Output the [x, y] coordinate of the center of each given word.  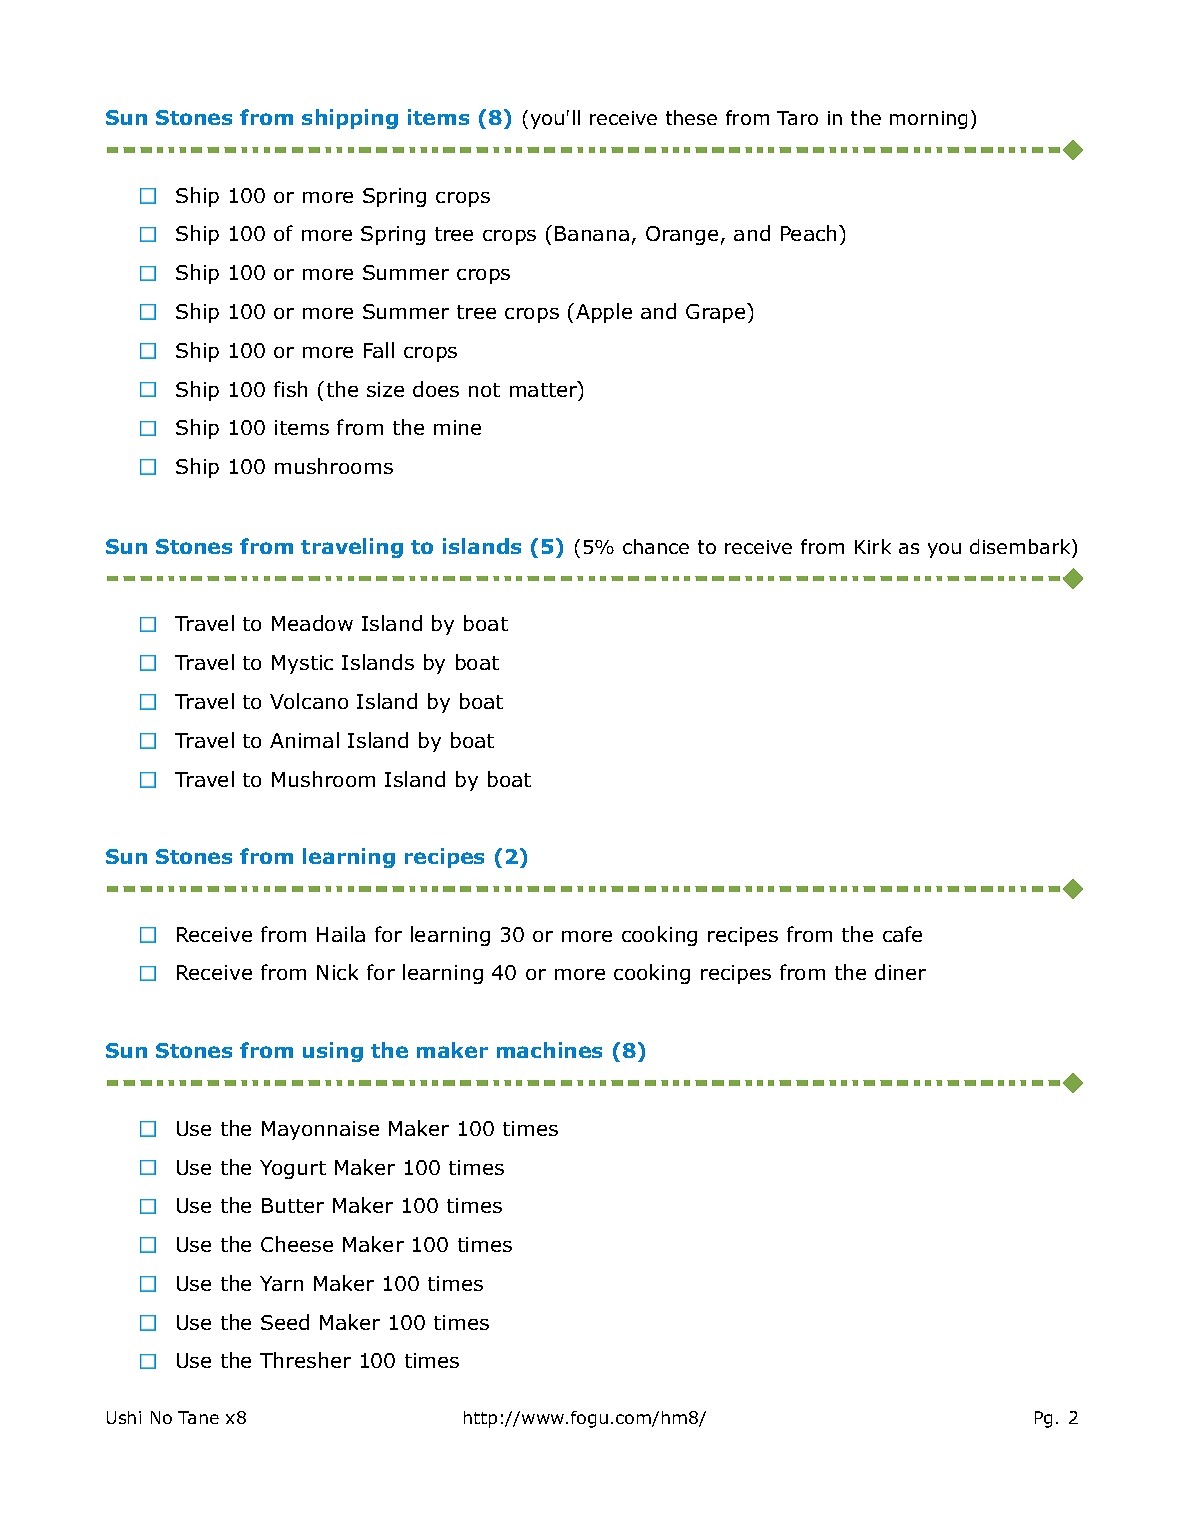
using [333, 1052]
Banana [592, 233]
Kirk [873, 546]
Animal [304, 740]
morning [928, 120]
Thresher [305, 1360]
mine [457, 427]
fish [290, 389]
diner [900, 972]
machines [549, 1050]
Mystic [302, 664]
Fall [379, 350]
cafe [902, 934]
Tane [198, 1417]
